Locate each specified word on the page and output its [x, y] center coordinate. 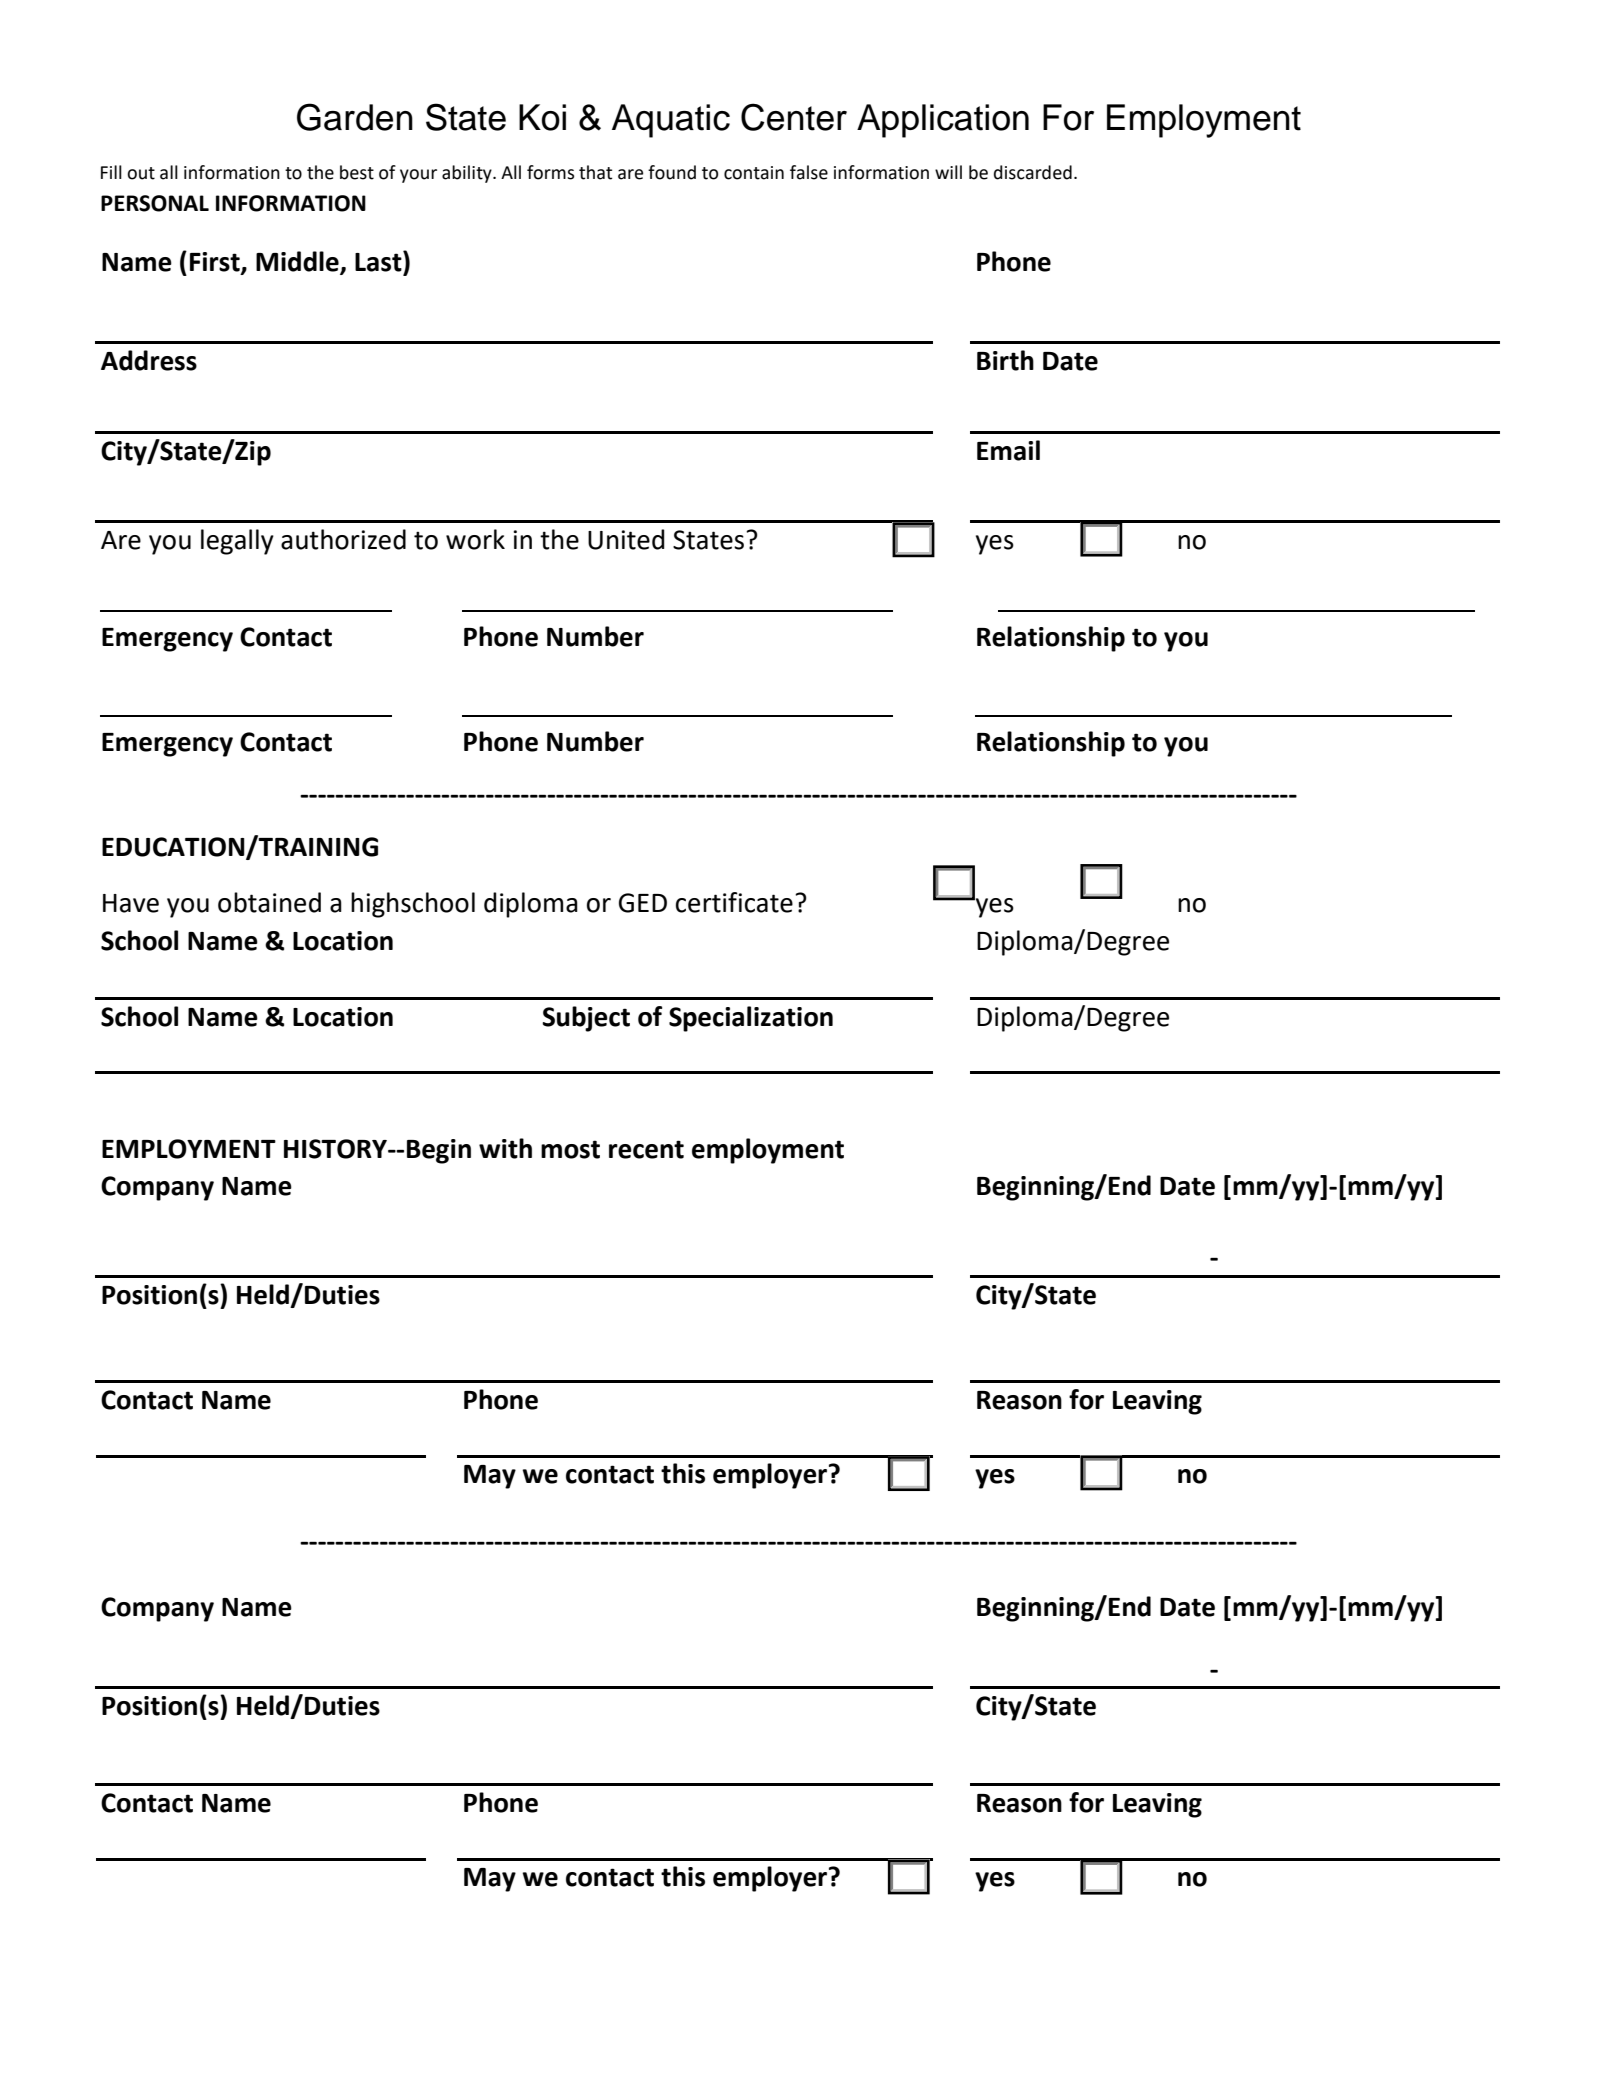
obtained [269, 902]
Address [149, 360]
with [505, 1148]
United [626, 539]
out [141, 173]
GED [643, 903]
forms [550, 172]
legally [237, 542]
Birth [1005, 360]
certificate [734, 902]
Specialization [751, 1019]
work [475, 539]
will [948, 172]
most [570, 1149]
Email [1008, 450]
